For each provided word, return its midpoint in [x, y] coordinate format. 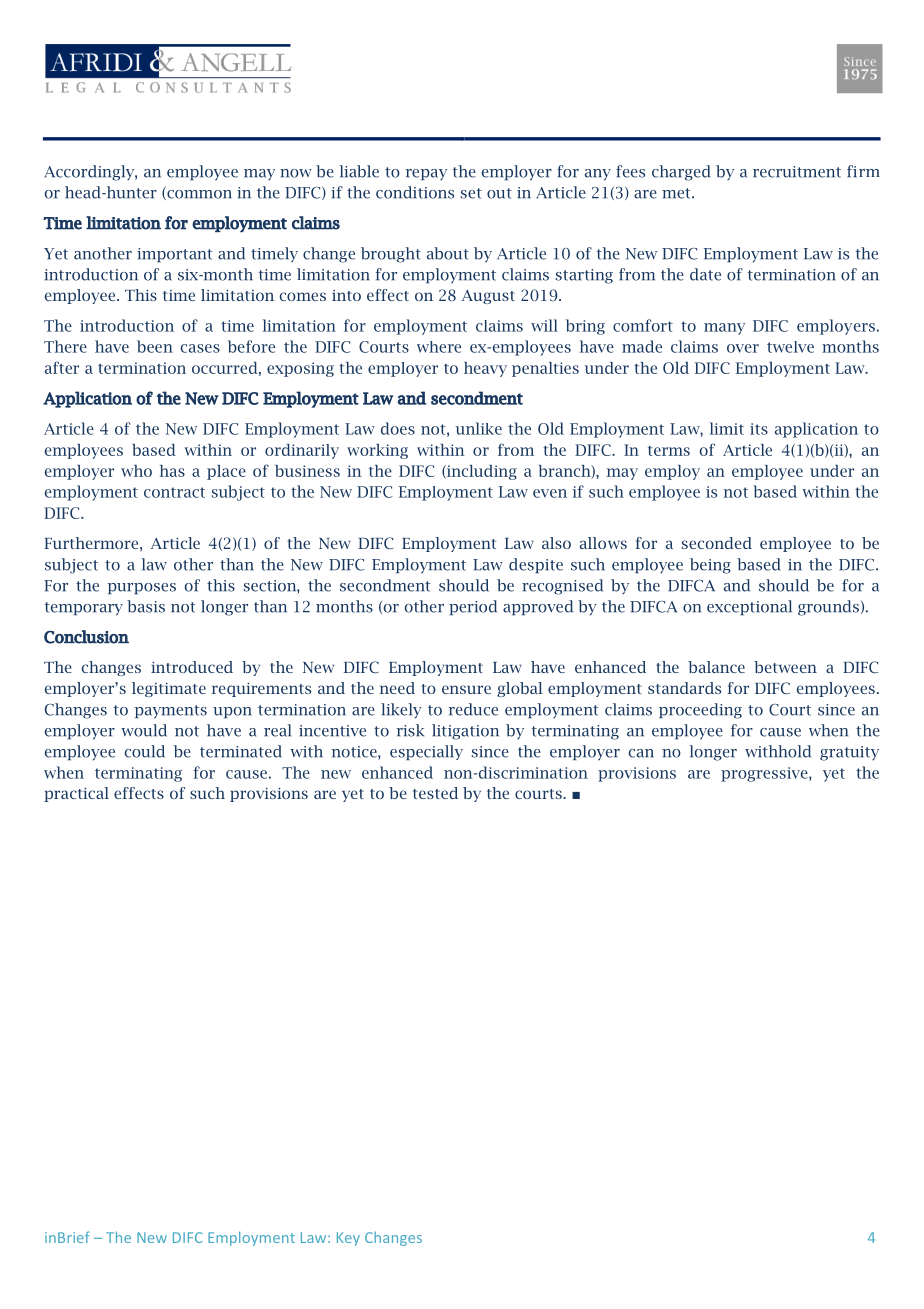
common [198, 193]
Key [348, 1239]
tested [435, 793]
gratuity [849, 753]
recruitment [797, 172]
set [471, 193]
